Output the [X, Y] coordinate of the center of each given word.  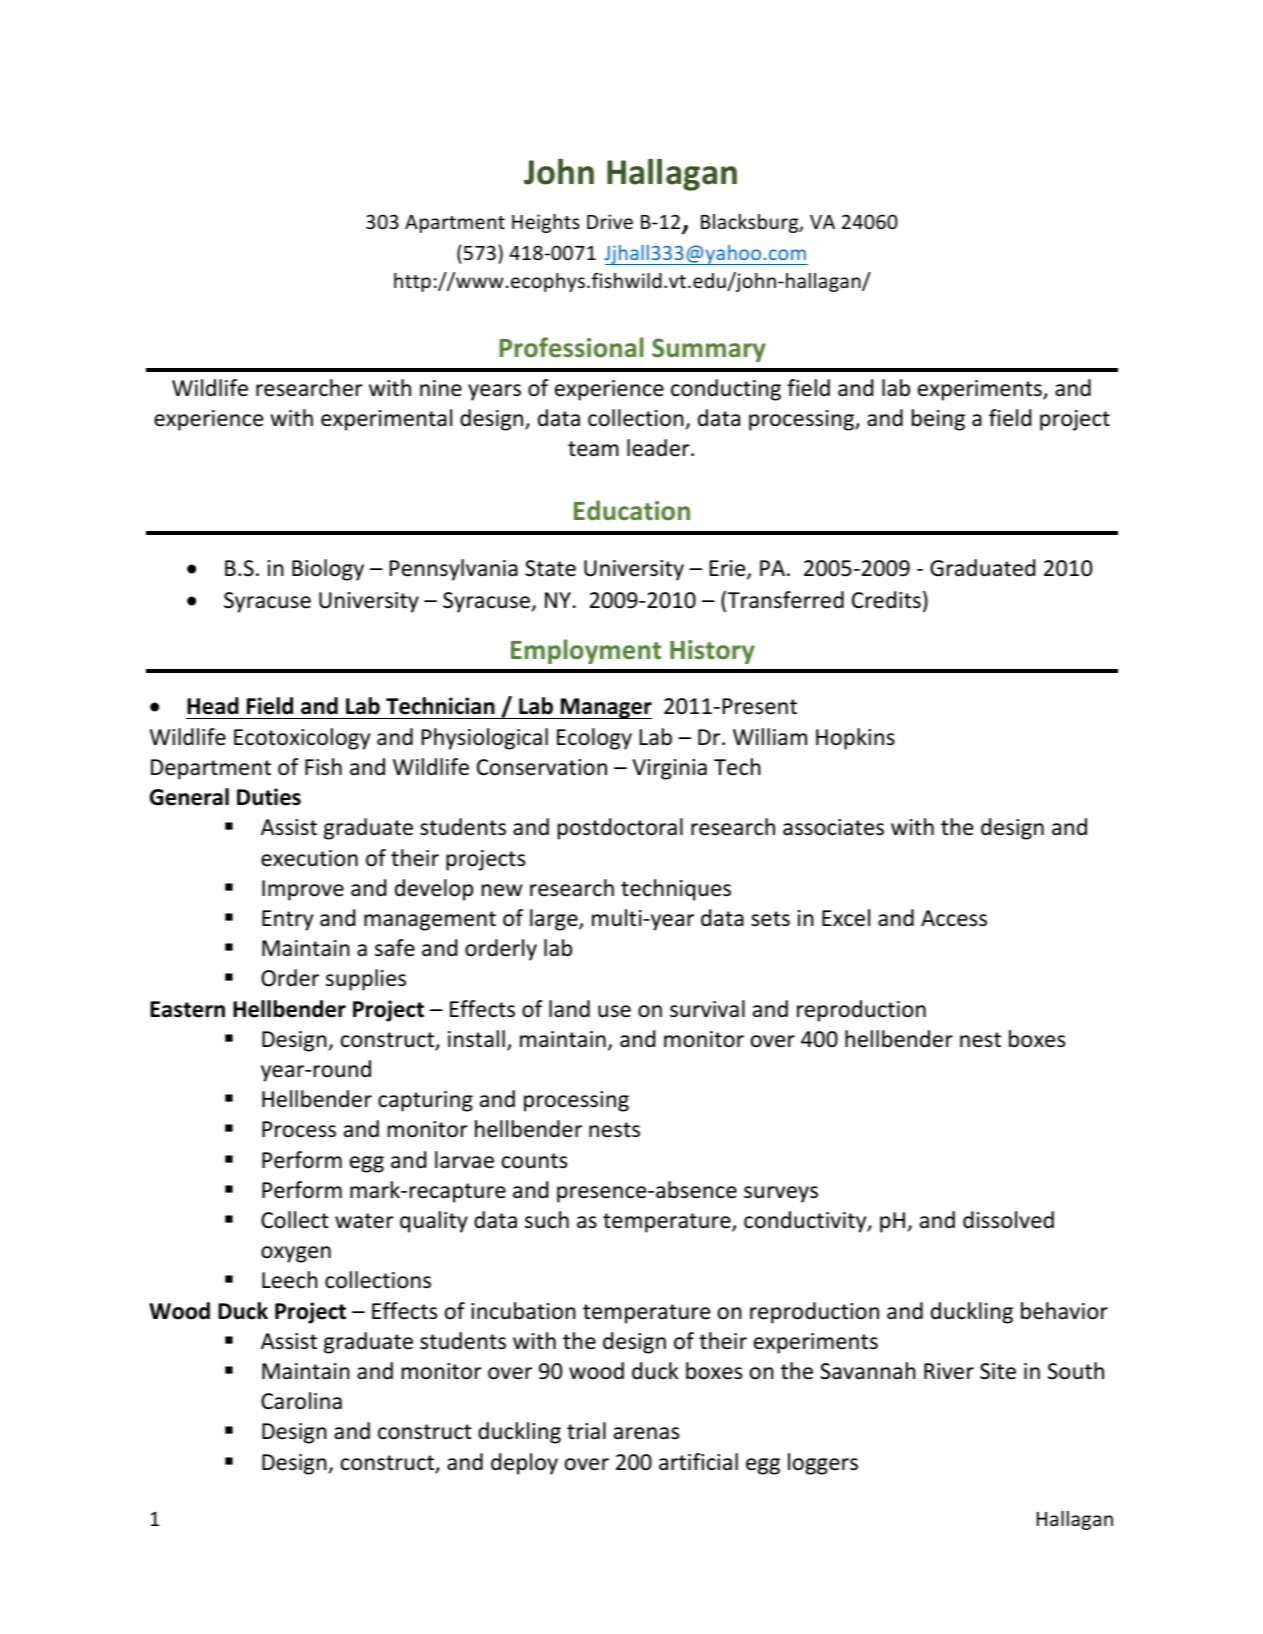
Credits [886, 600]
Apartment [455, 224]
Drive [610, 221]
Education [632, 510]
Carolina [301, 1401]
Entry [287, 920]
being [938, 420]
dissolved [1008, 1220]
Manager [605, 708]
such [547, 1220]
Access [954, 918]
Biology [328, 570]
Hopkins [855, 739]
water [364, 1221]
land [569, 1009]
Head [213, 706]
